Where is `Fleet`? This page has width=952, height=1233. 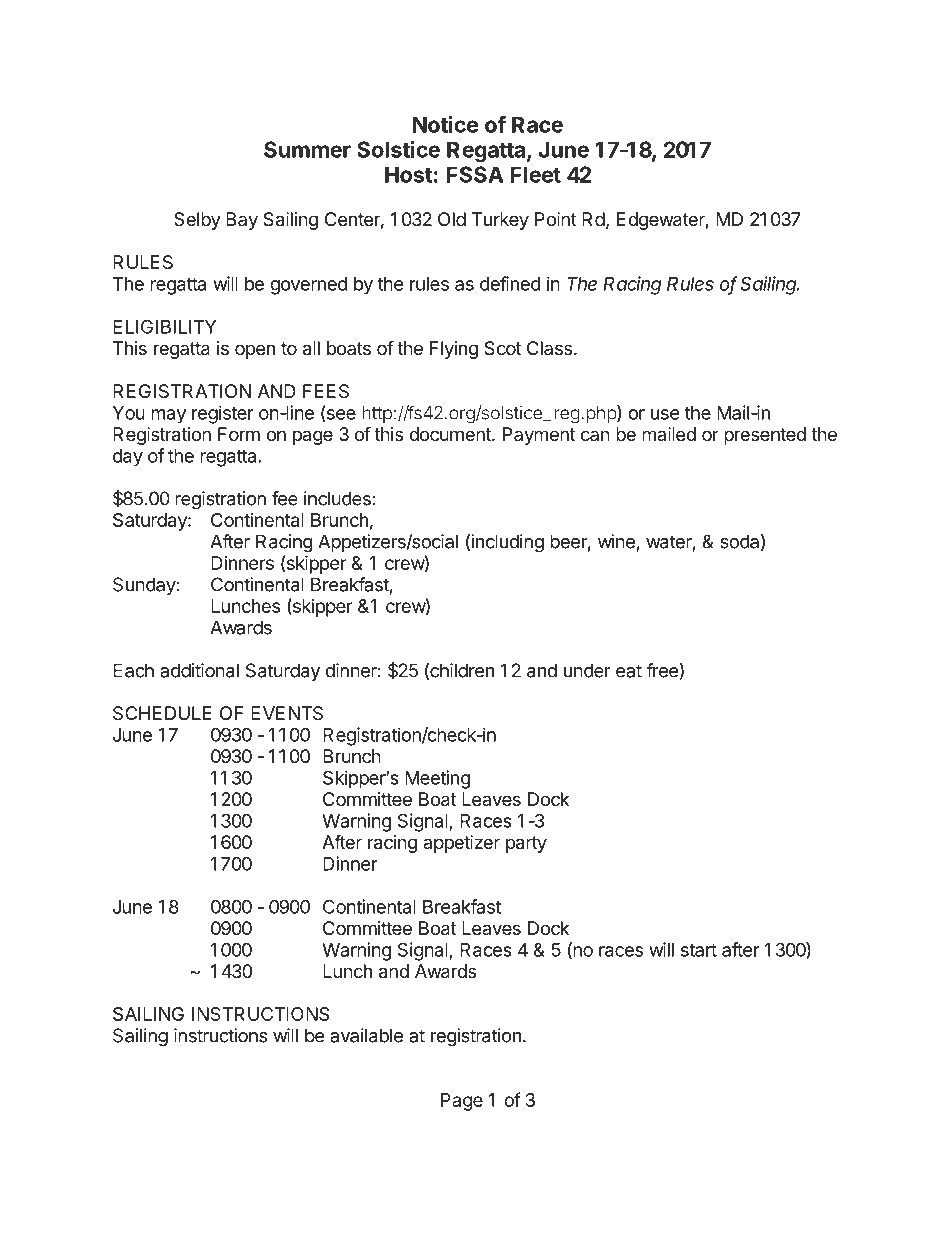
Fleet is located at coordinates (536, 174).
